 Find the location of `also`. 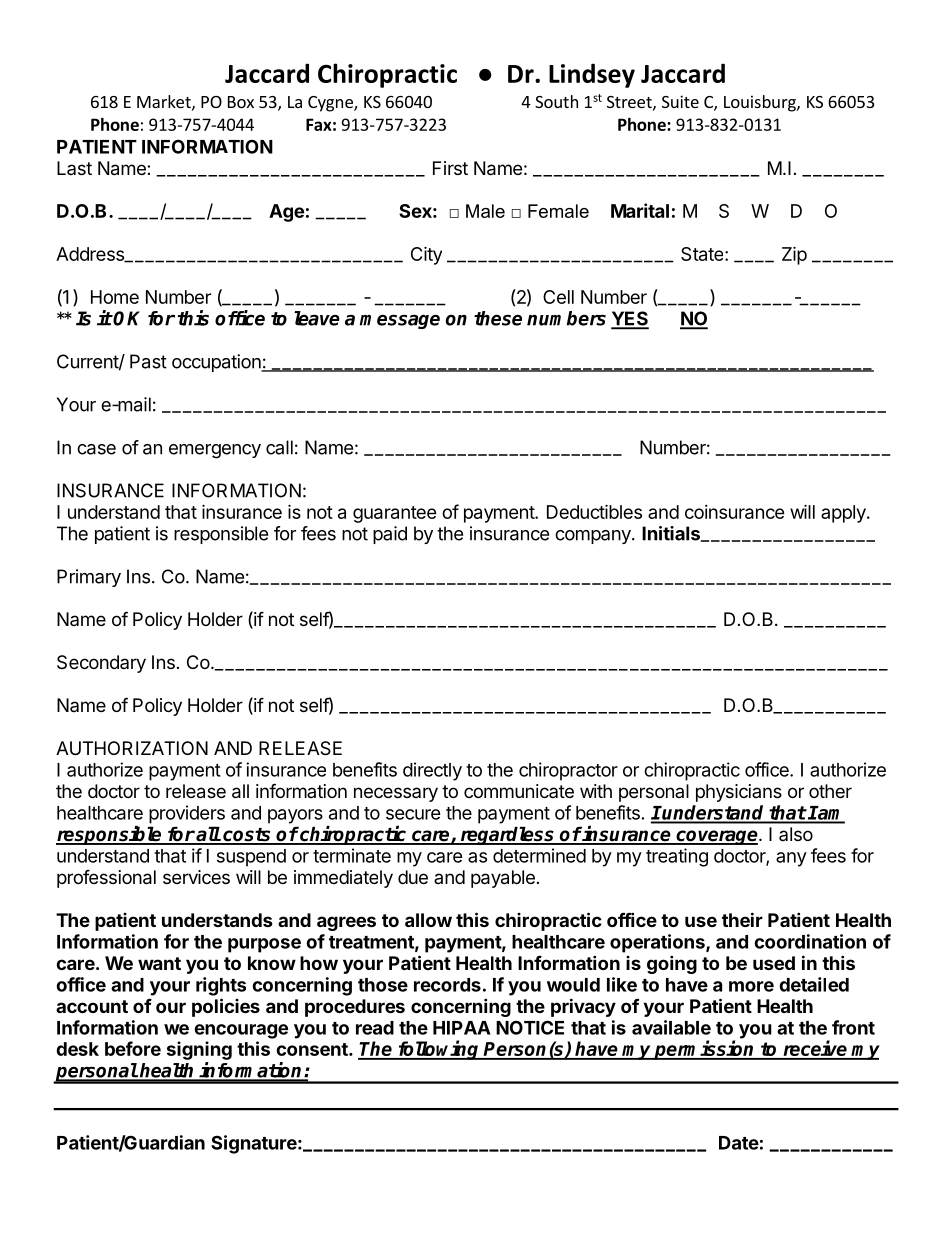

also is located at coordinates (796, 834).
